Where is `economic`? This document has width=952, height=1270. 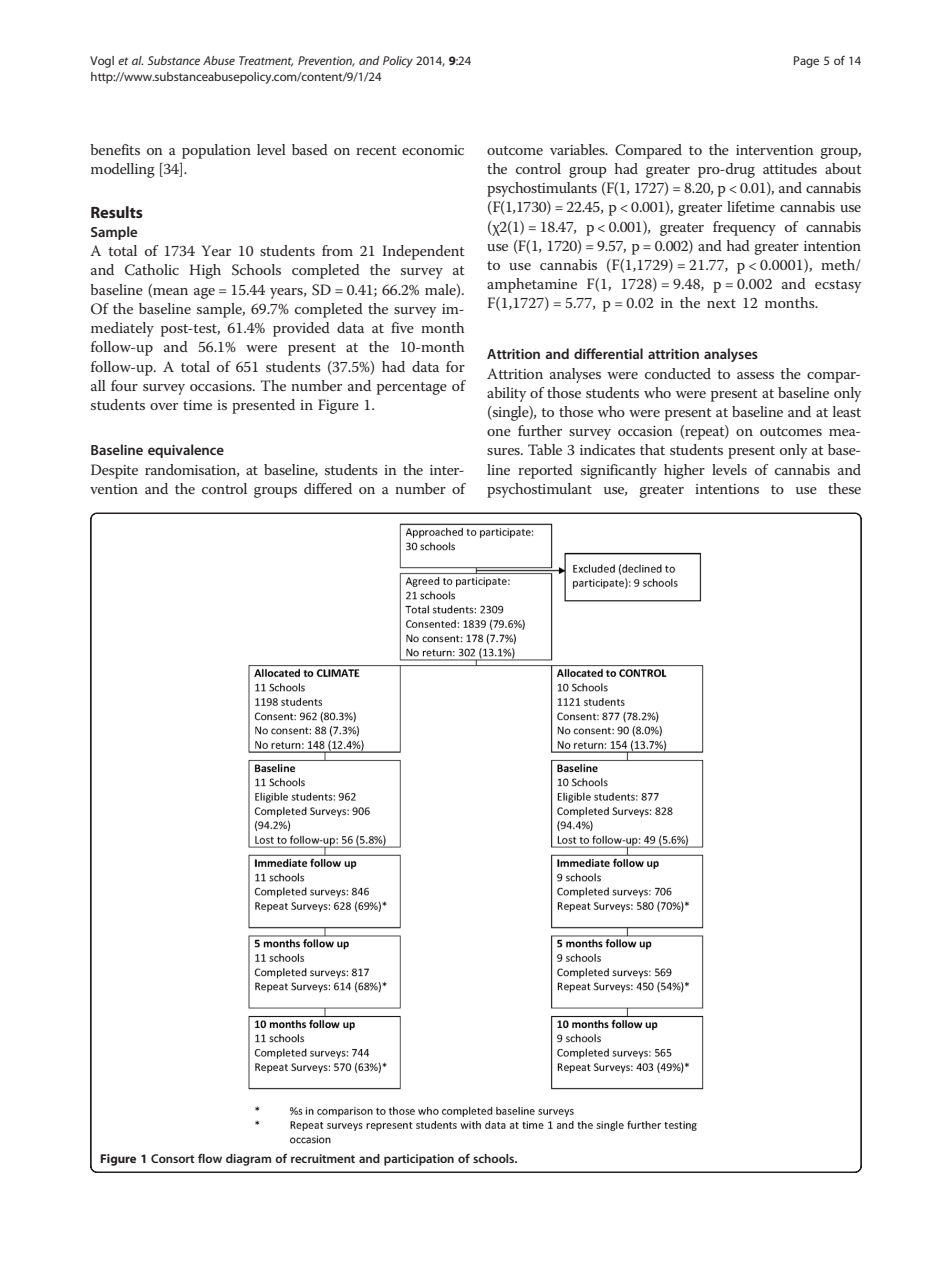 economic is located at coordinates (433, 150).
